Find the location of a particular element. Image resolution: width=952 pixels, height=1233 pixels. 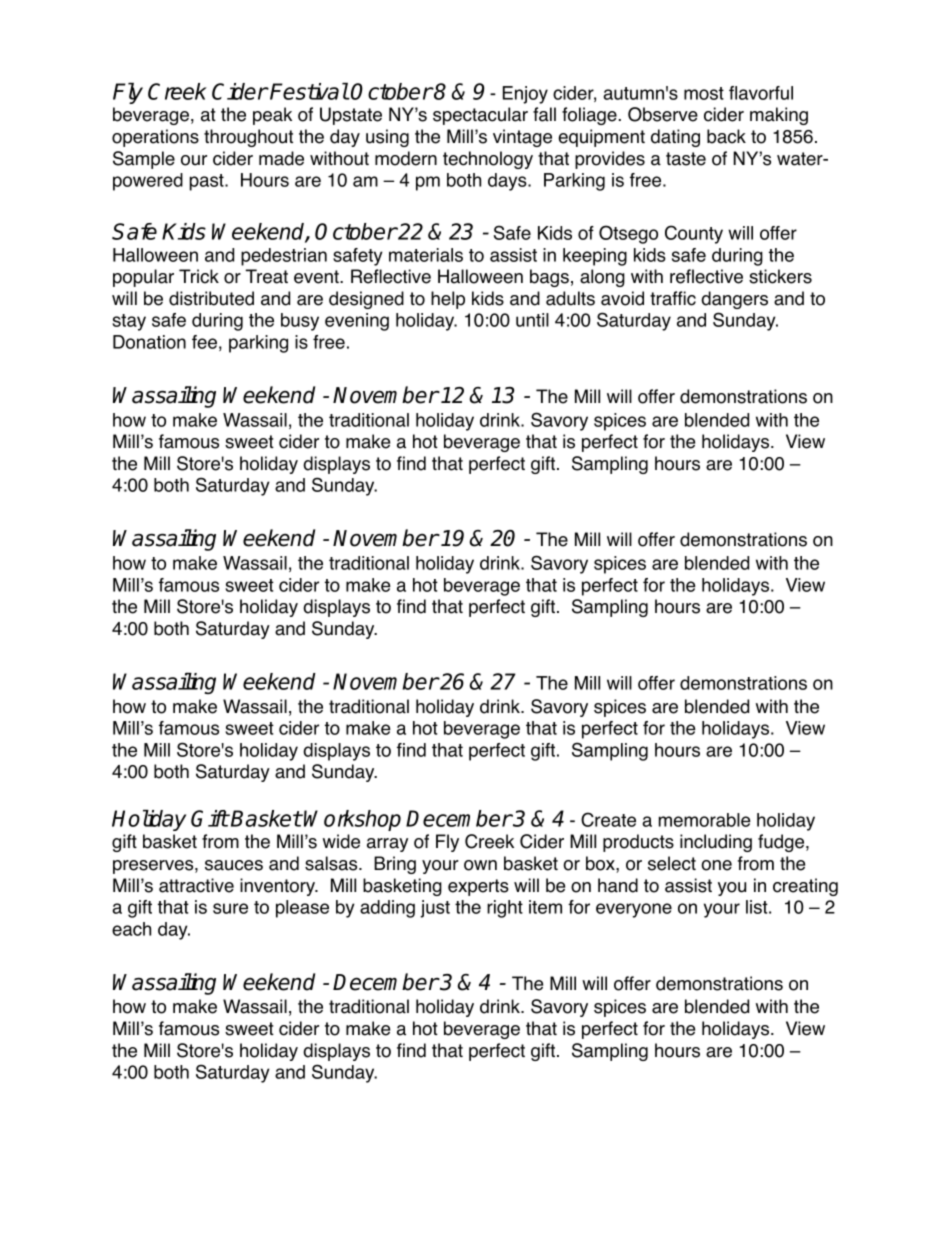

back is located at coordinates (726, 136).
